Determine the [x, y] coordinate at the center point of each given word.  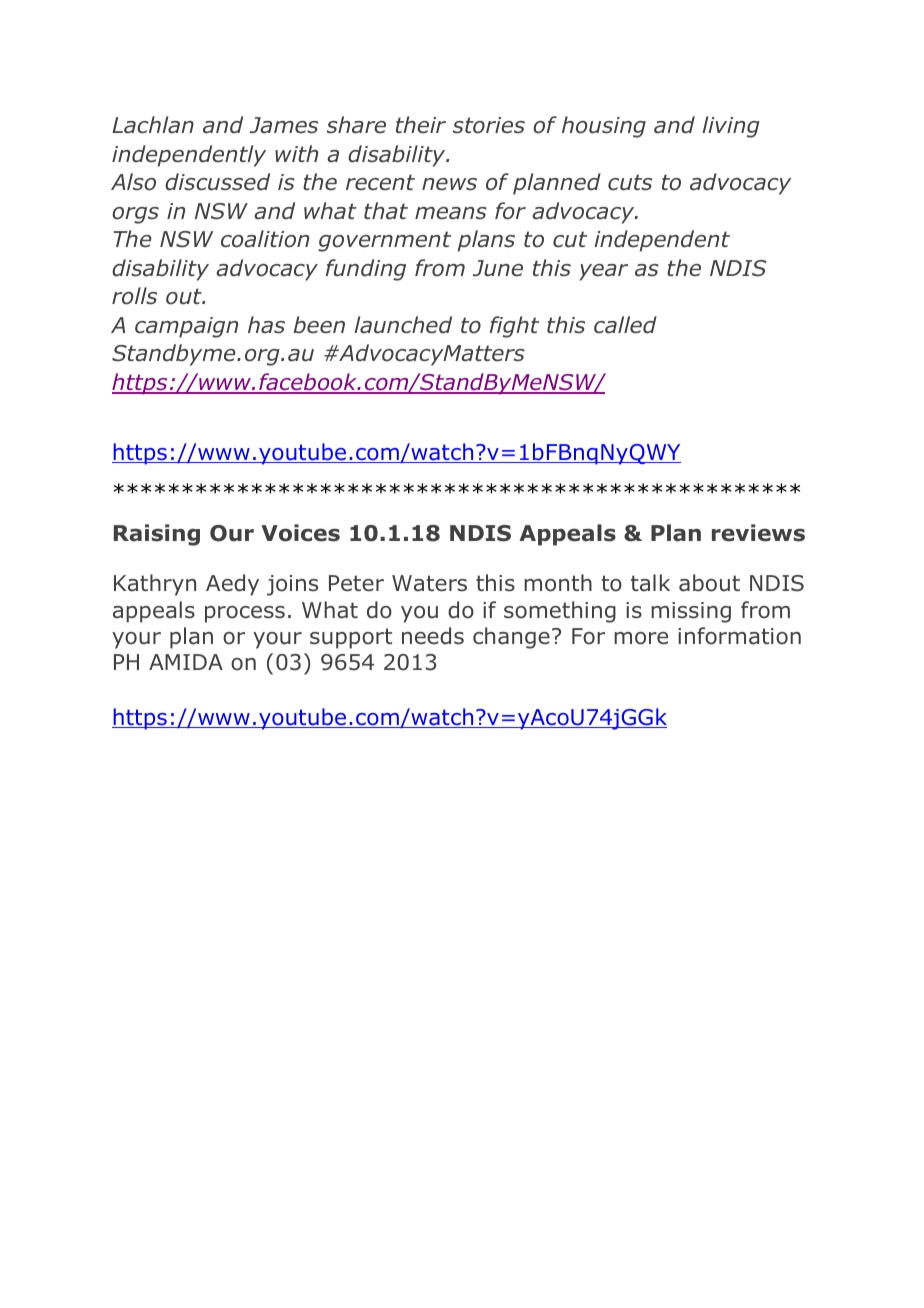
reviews [758, 533]
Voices [300, 533]
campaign [186, 327]
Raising [157, 535]
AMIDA [186, 662]
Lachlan [153, 125]
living [731, 127]
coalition [265, 239]
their [421, 125]
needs [433, 636]
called [625, 325]
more [641, 638]
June [498, 268]
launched [403, 325]
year [604, 272]
